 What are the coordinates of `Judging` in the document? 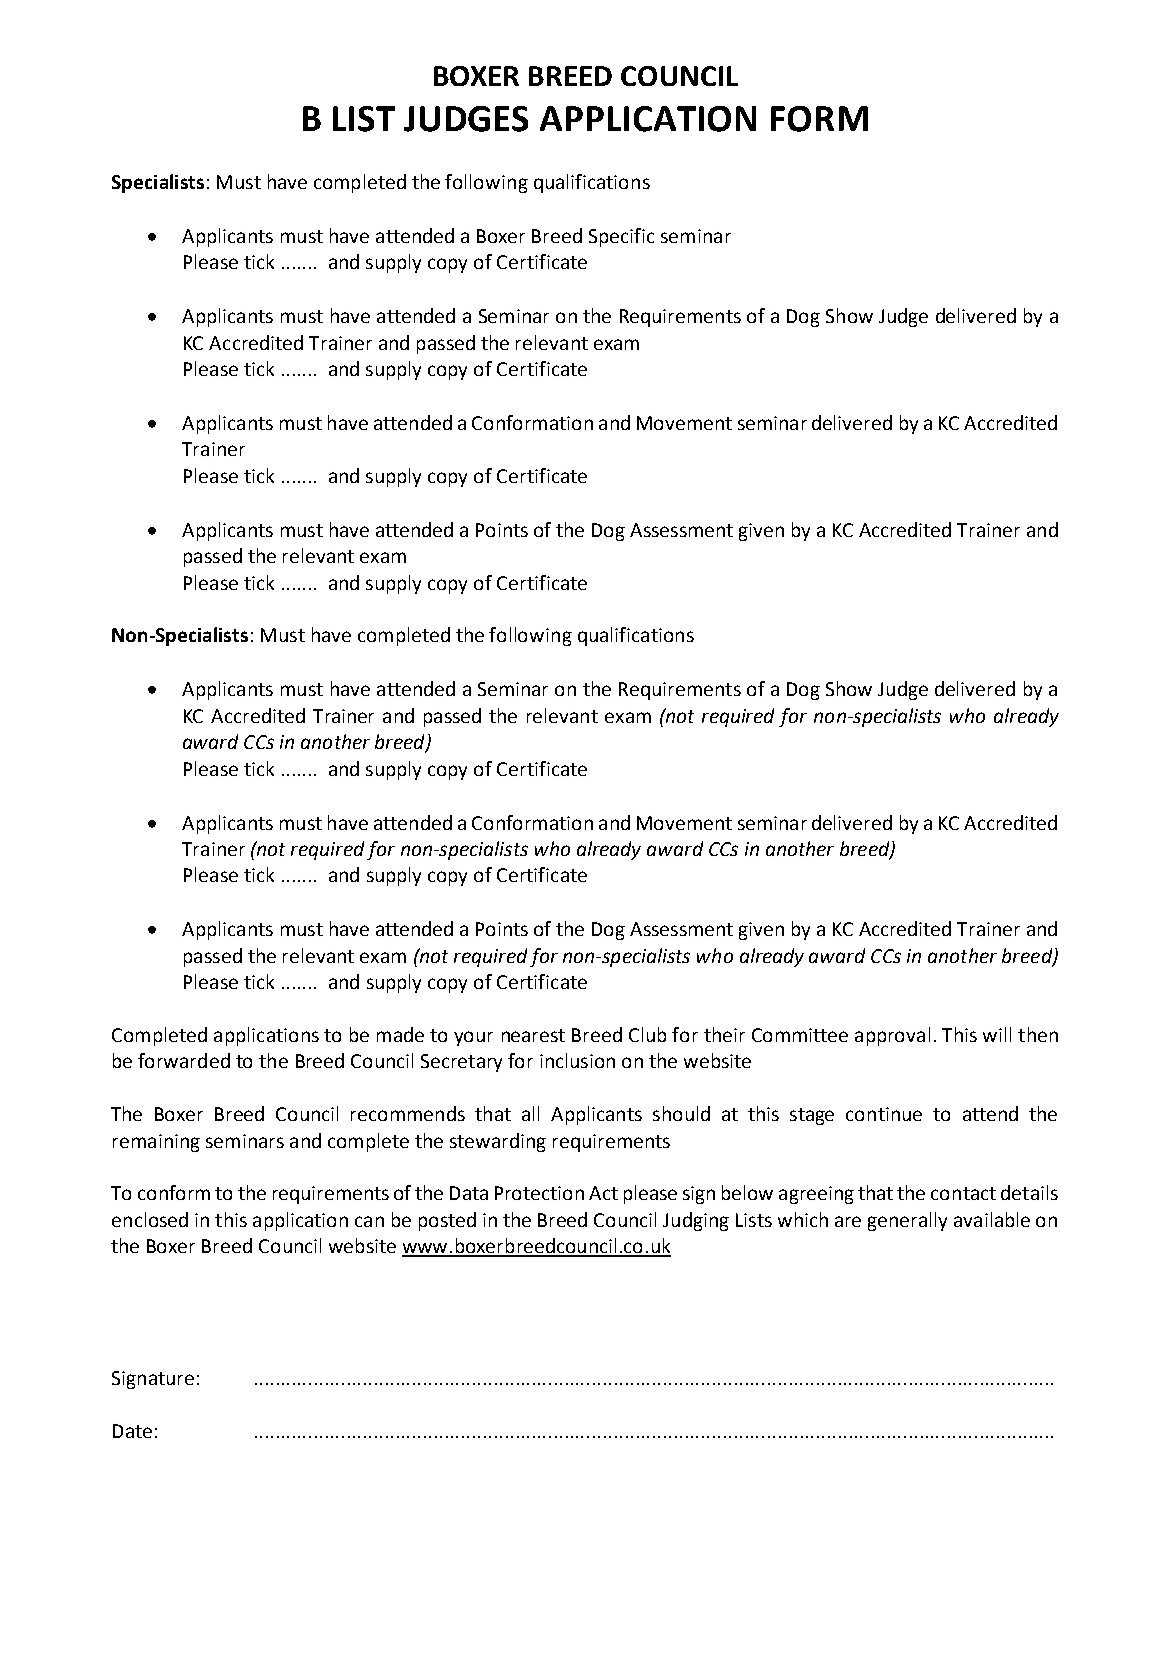 It's located at (696, 1221).
